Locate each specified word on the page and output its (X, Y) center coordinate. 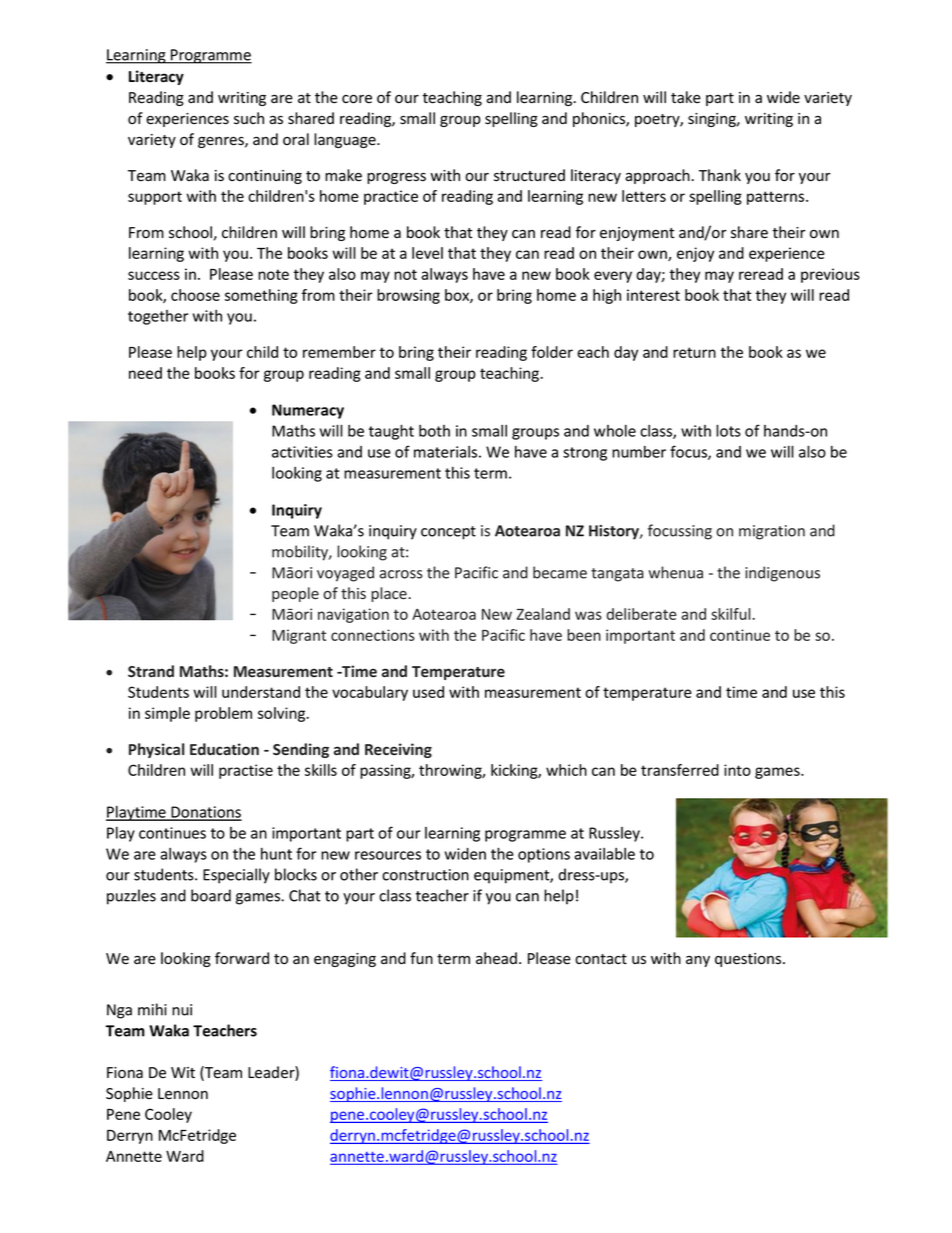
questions (749, 960)
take (686, 97)
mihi (152, 1009)
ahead (496, 958)
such (249, 118)
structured (529, 175)
